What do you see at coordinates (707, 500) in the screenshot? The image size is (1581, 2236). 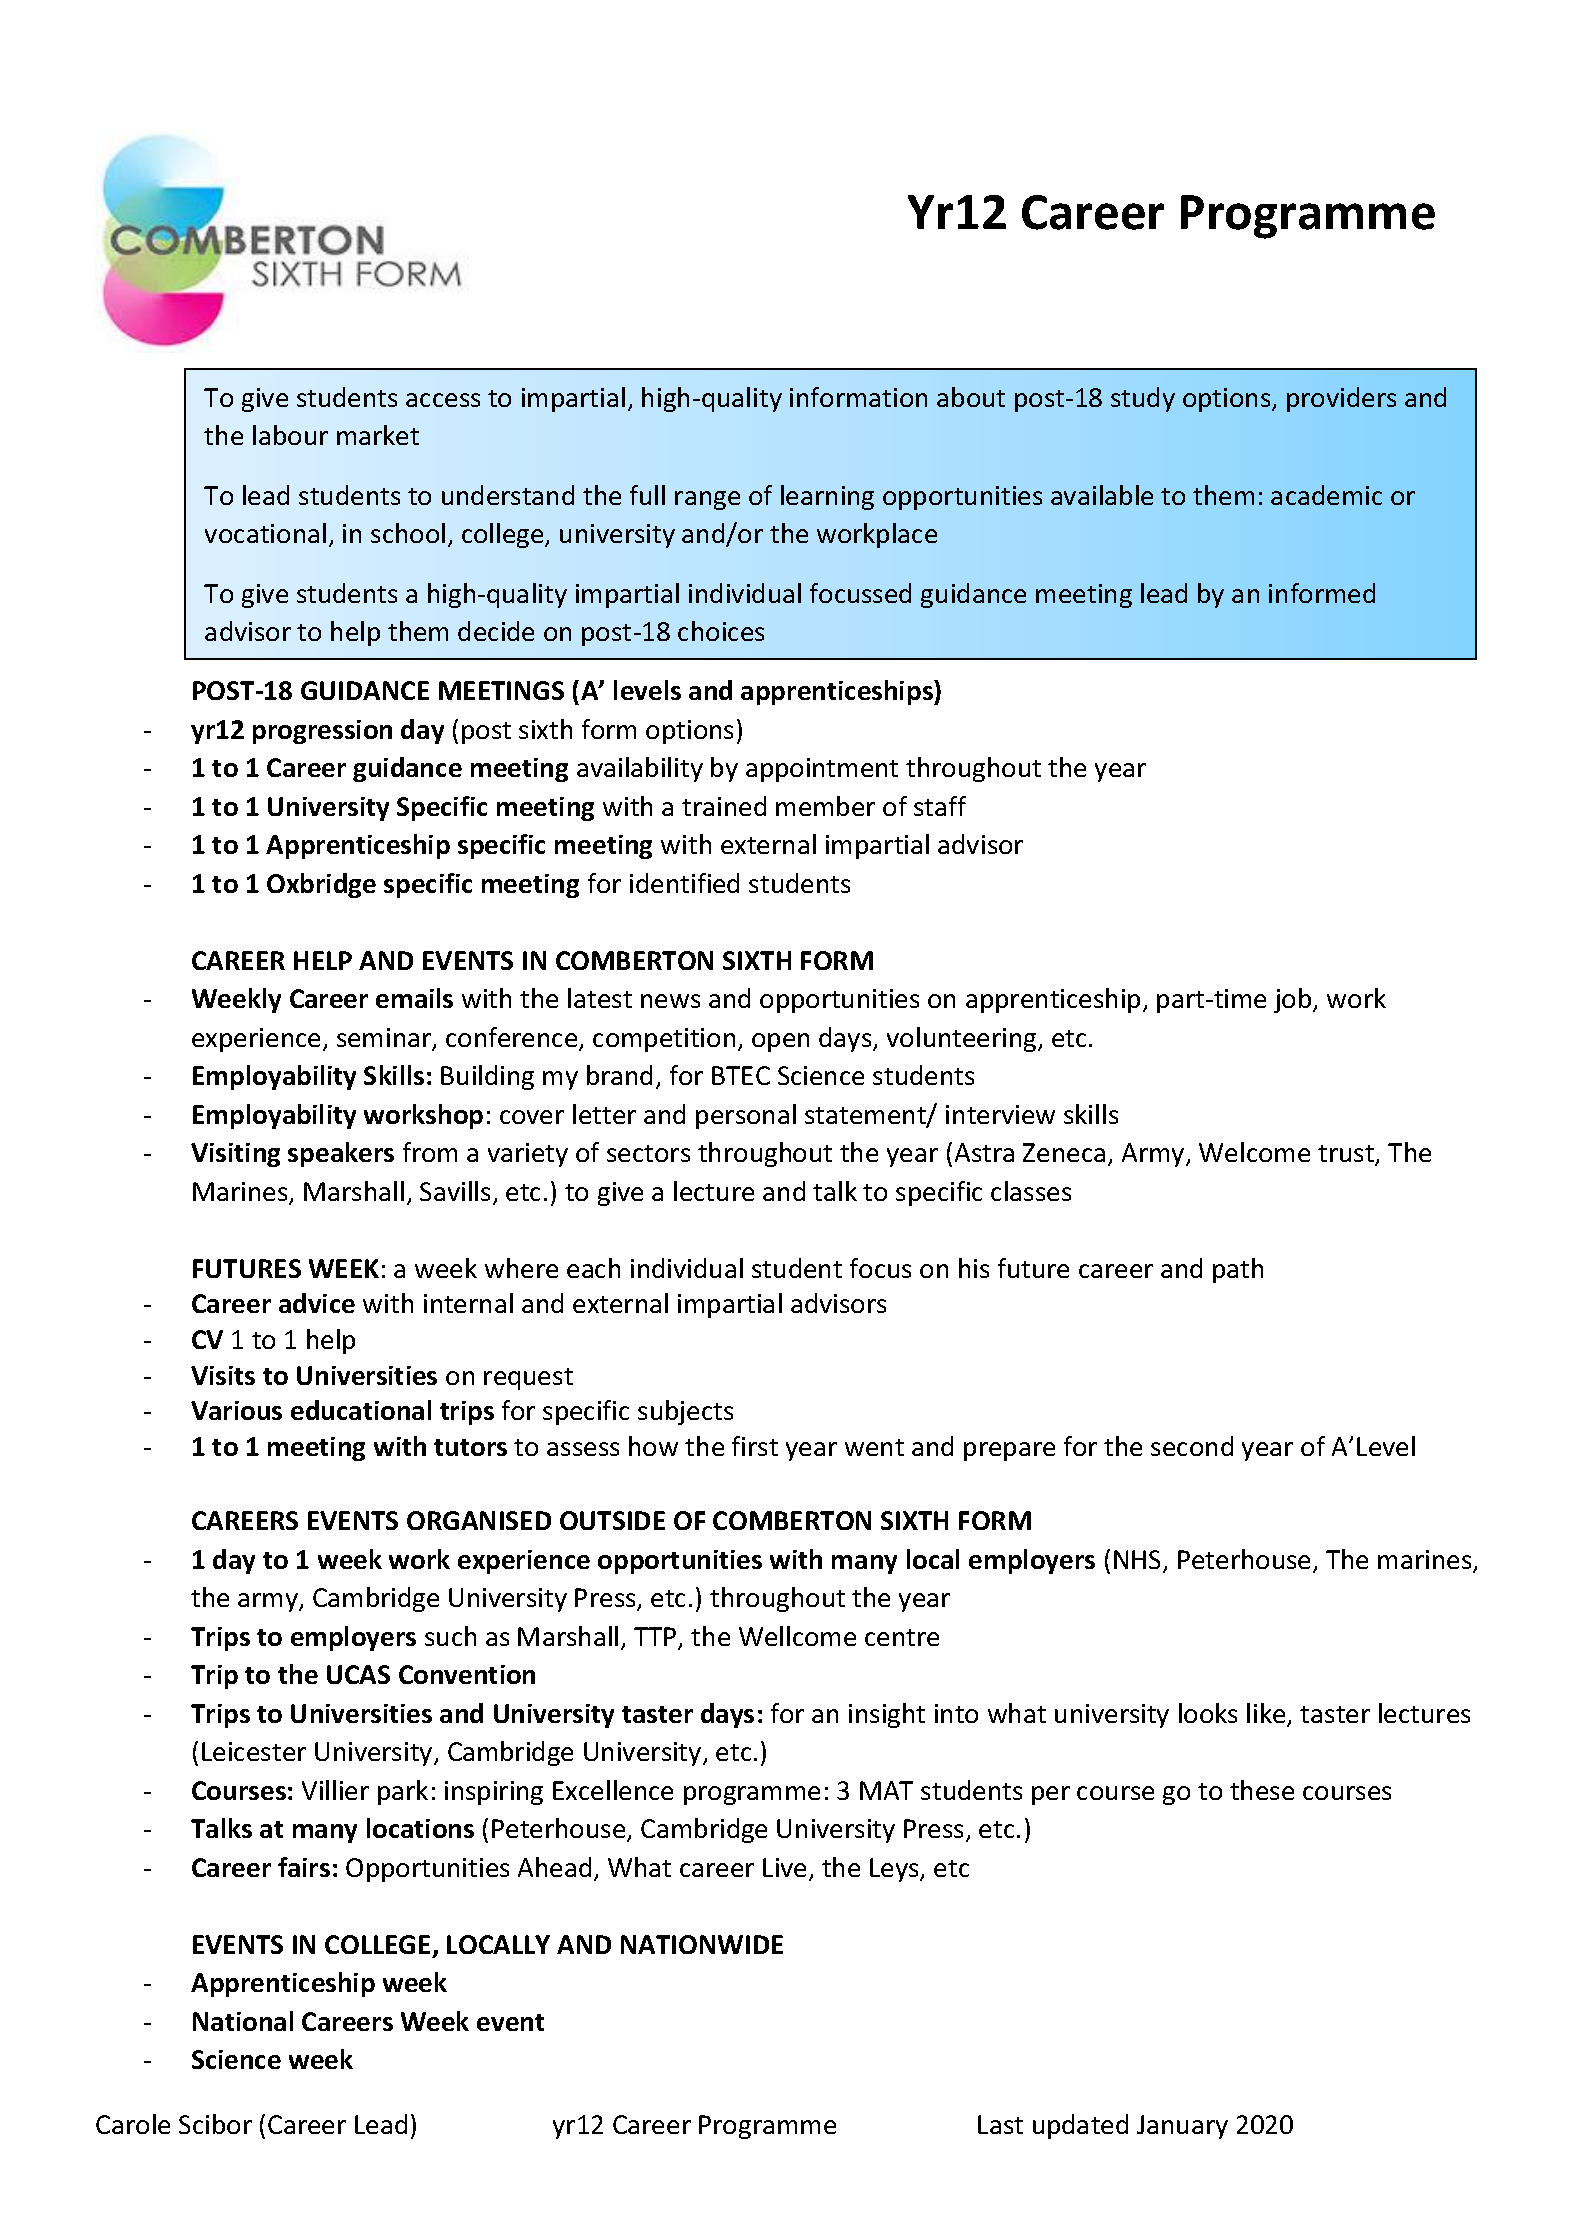 I see `range` at bounding box center [707, 500].
